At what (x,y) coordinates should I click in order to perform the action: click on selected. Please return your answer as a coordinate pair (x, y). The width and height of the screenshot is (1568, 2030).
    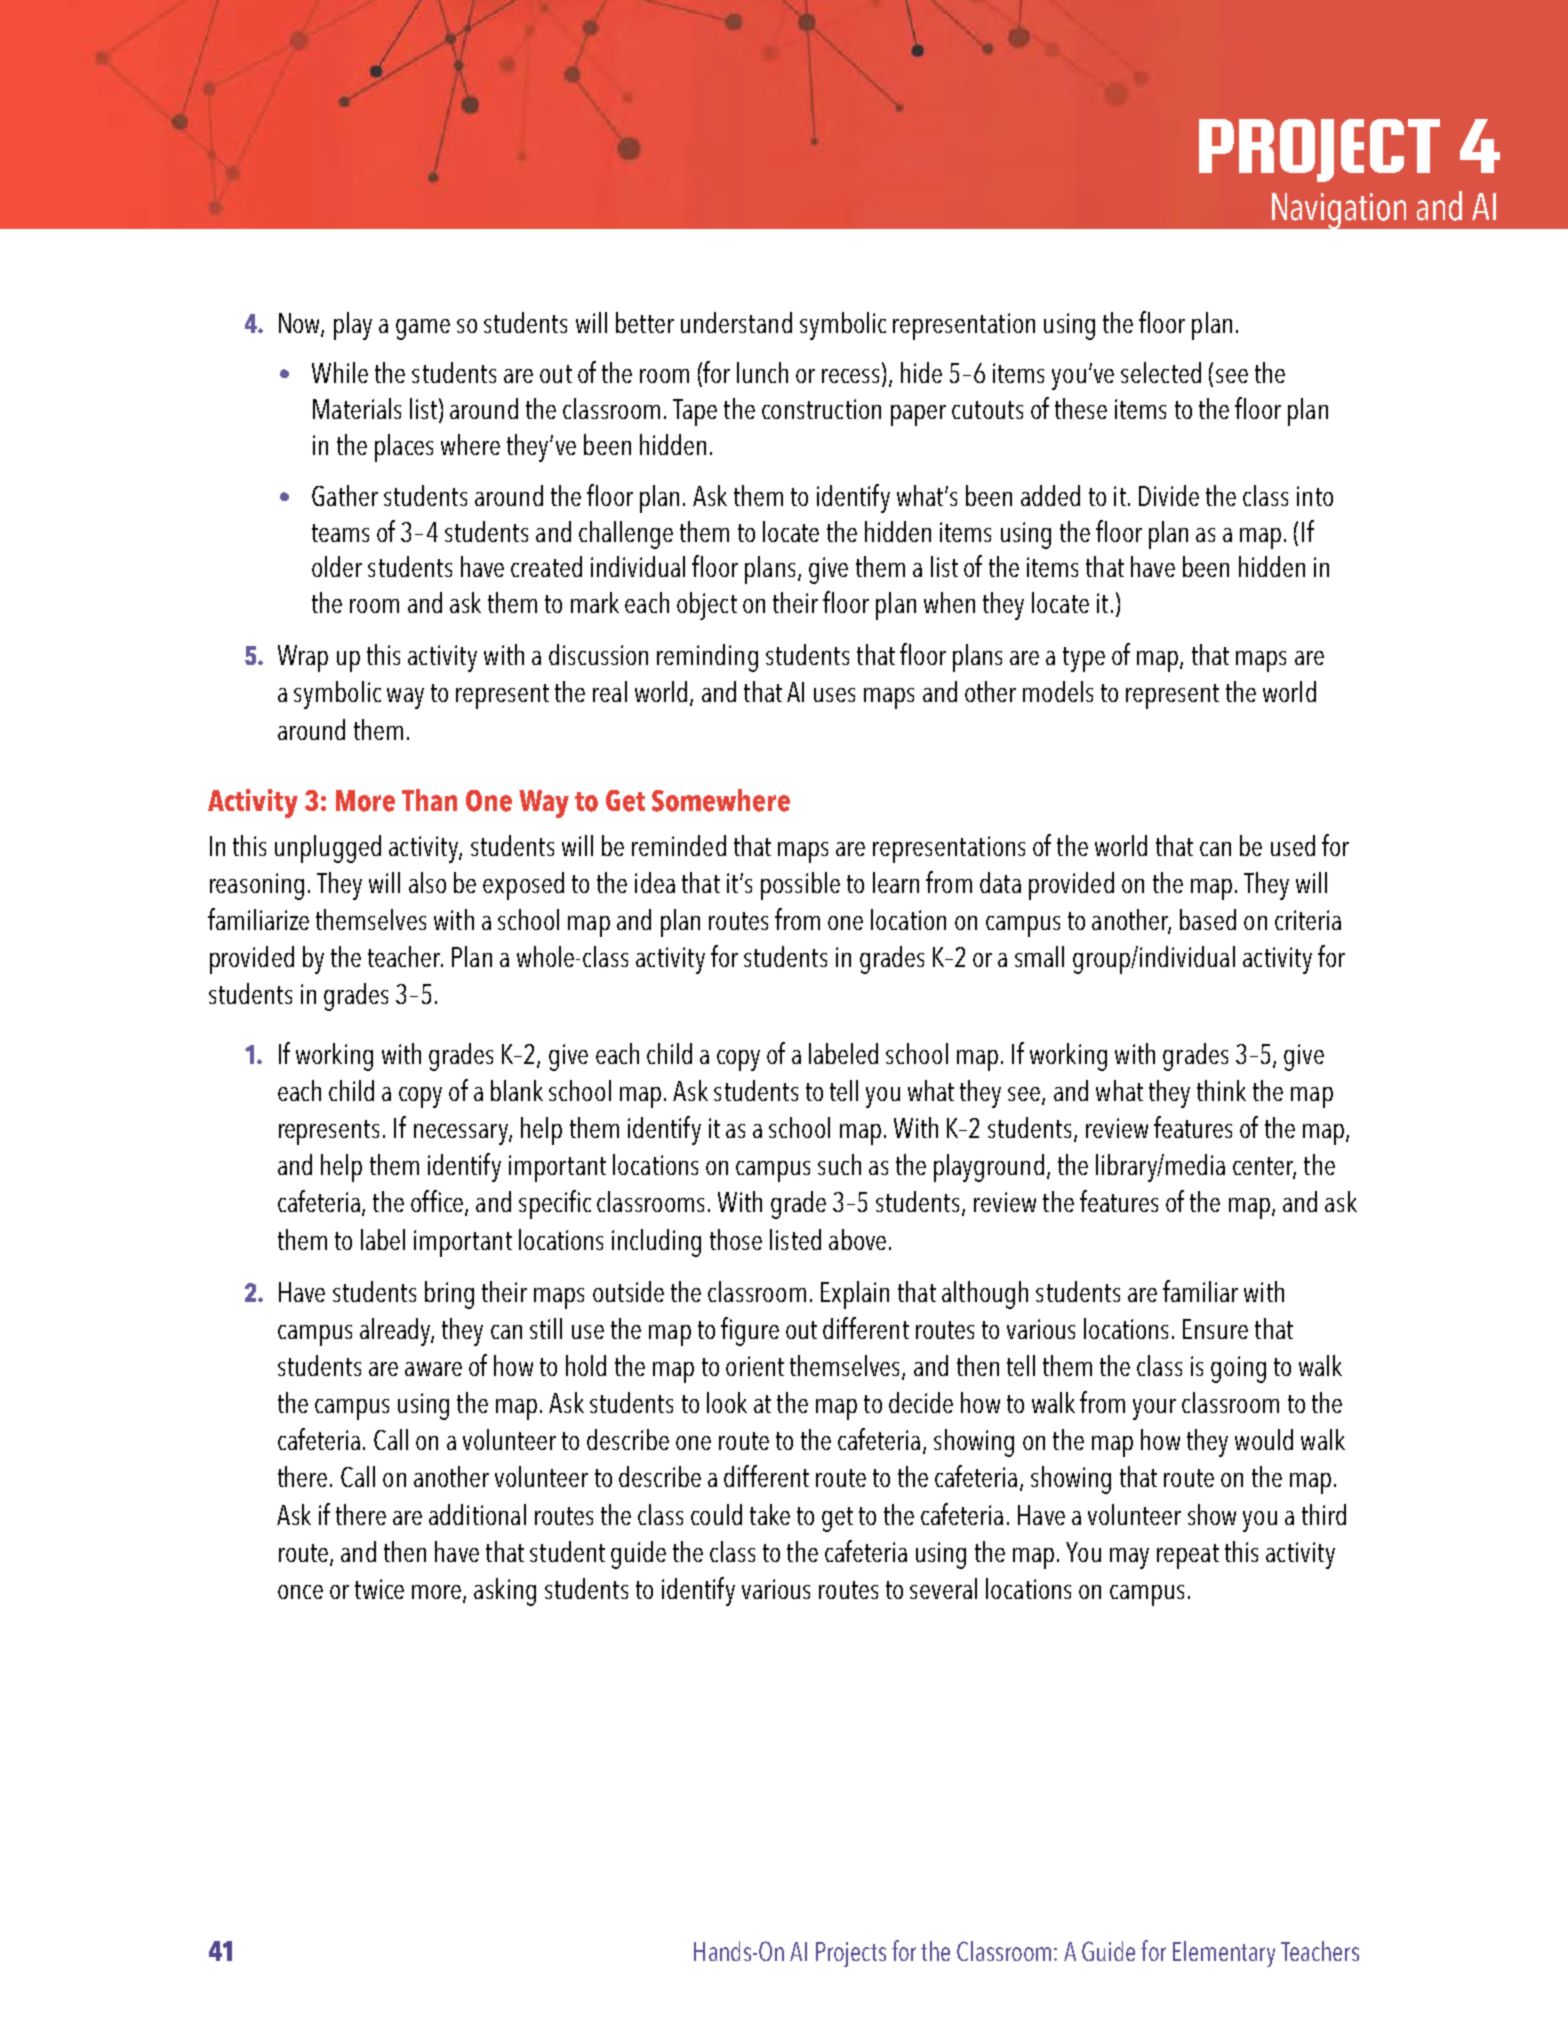
    Looking at the image, I should click on (1161, 372).
